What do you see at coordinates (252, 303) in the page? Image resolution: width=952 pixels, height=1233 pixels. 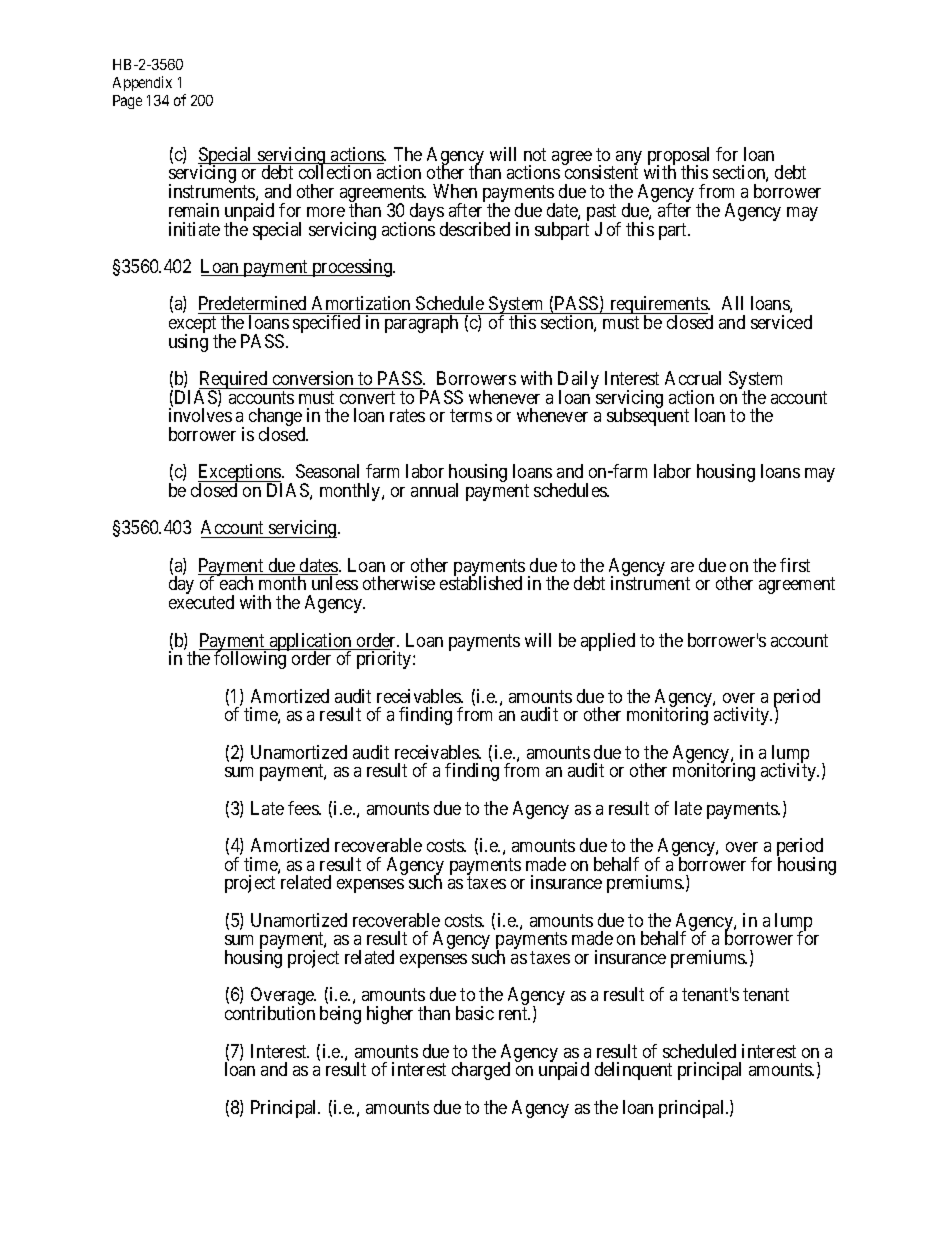 I see `Predetermined` at bounding box center [252, 303].
